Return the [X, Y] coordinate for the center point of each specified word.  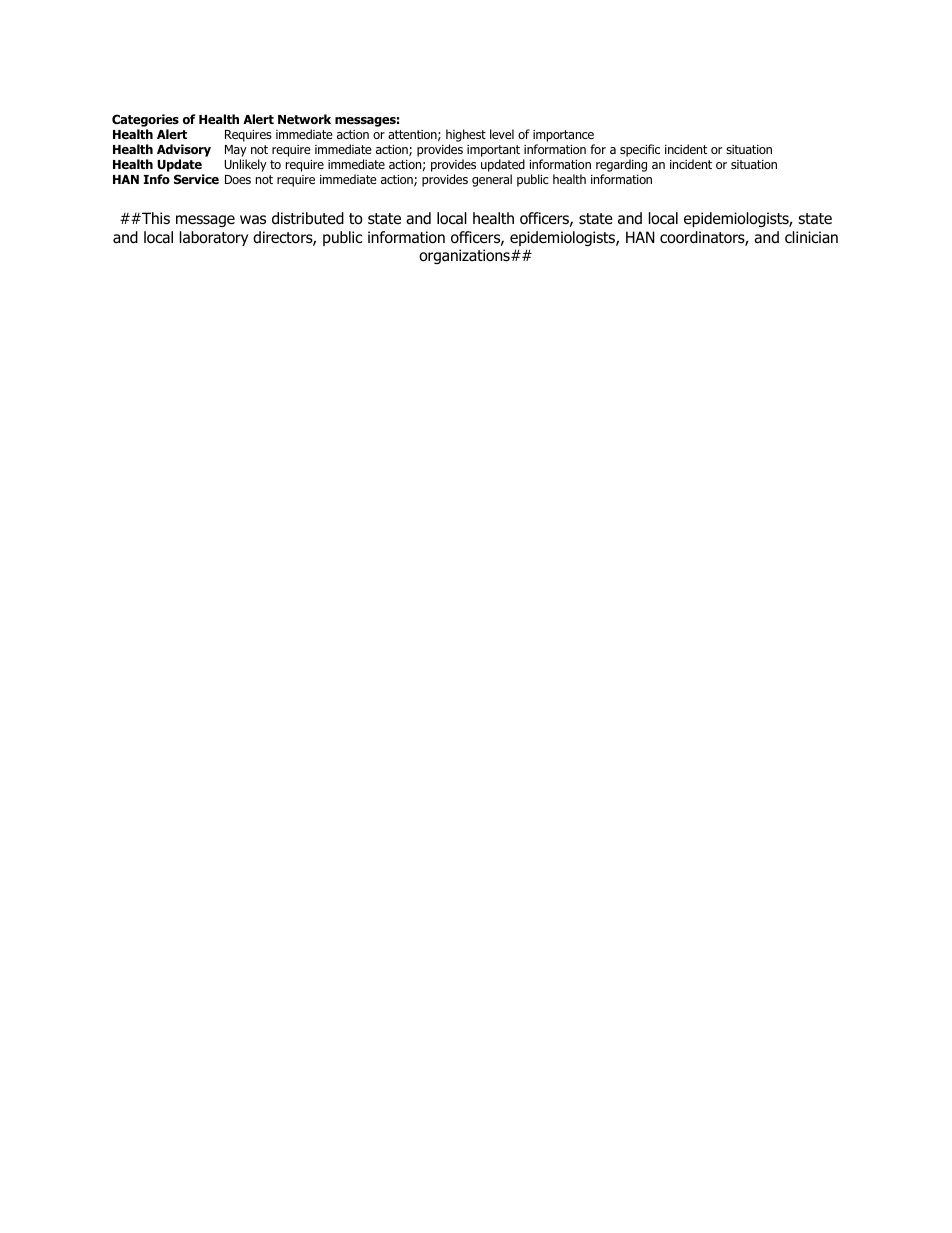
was [253, 220]
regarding [621, 167]
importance [563, 136]
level [502, 134]
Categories [145, 120]
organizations [465, 256]
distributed [308, 218]
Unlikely [246, 165]
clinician [811, 237]
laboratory [214, 238]
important [493, 152]
